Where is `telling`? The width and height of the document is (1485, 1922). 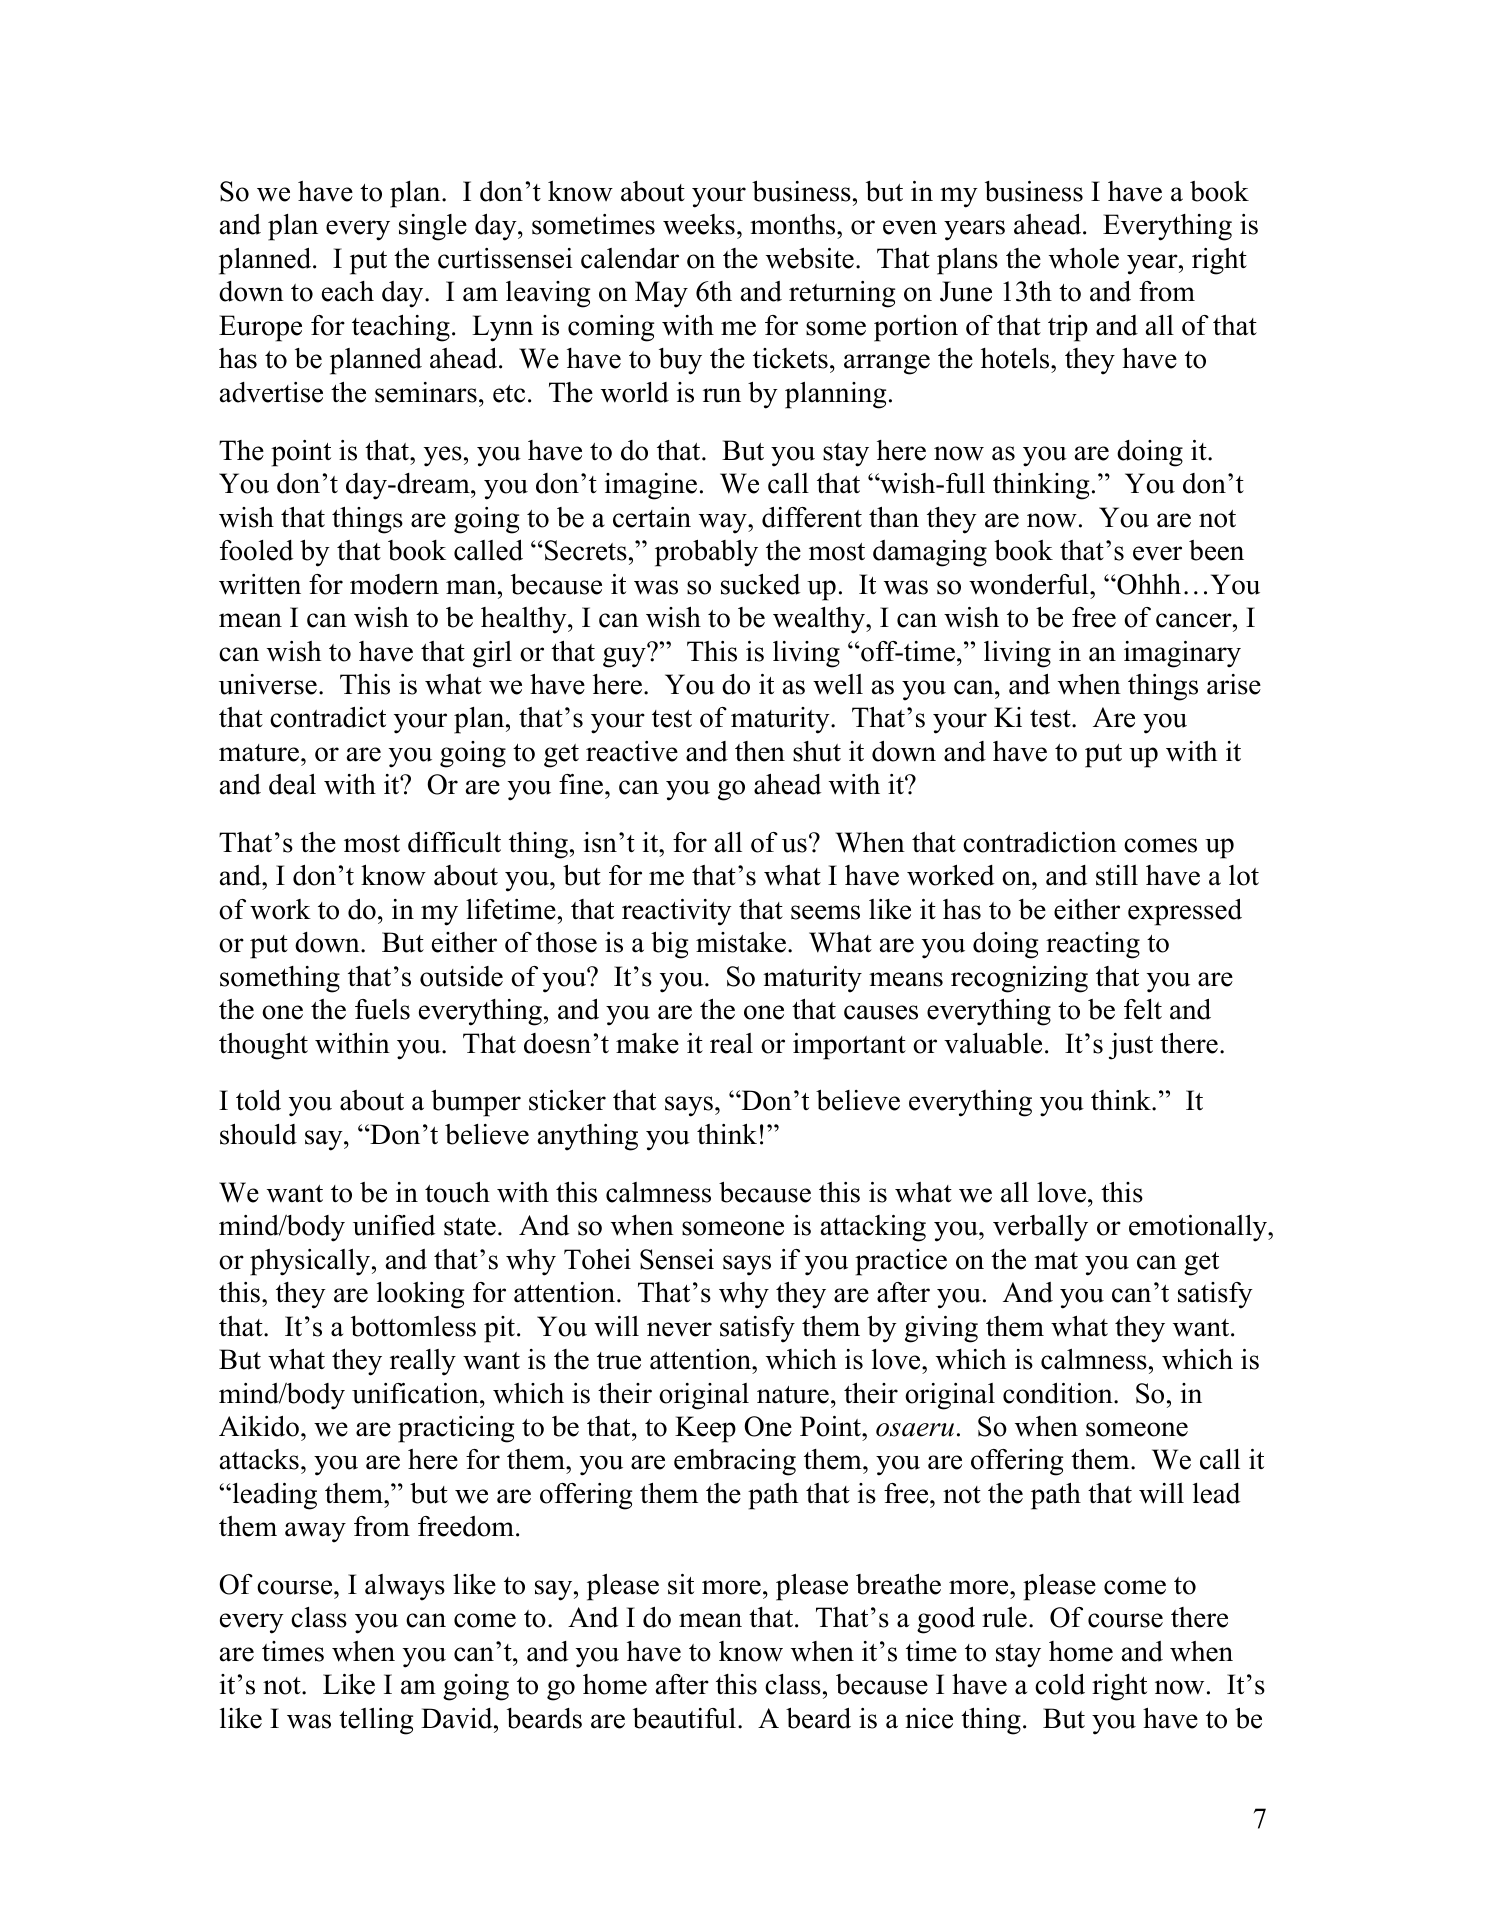
telling is located at coordinates (376, 1721).
